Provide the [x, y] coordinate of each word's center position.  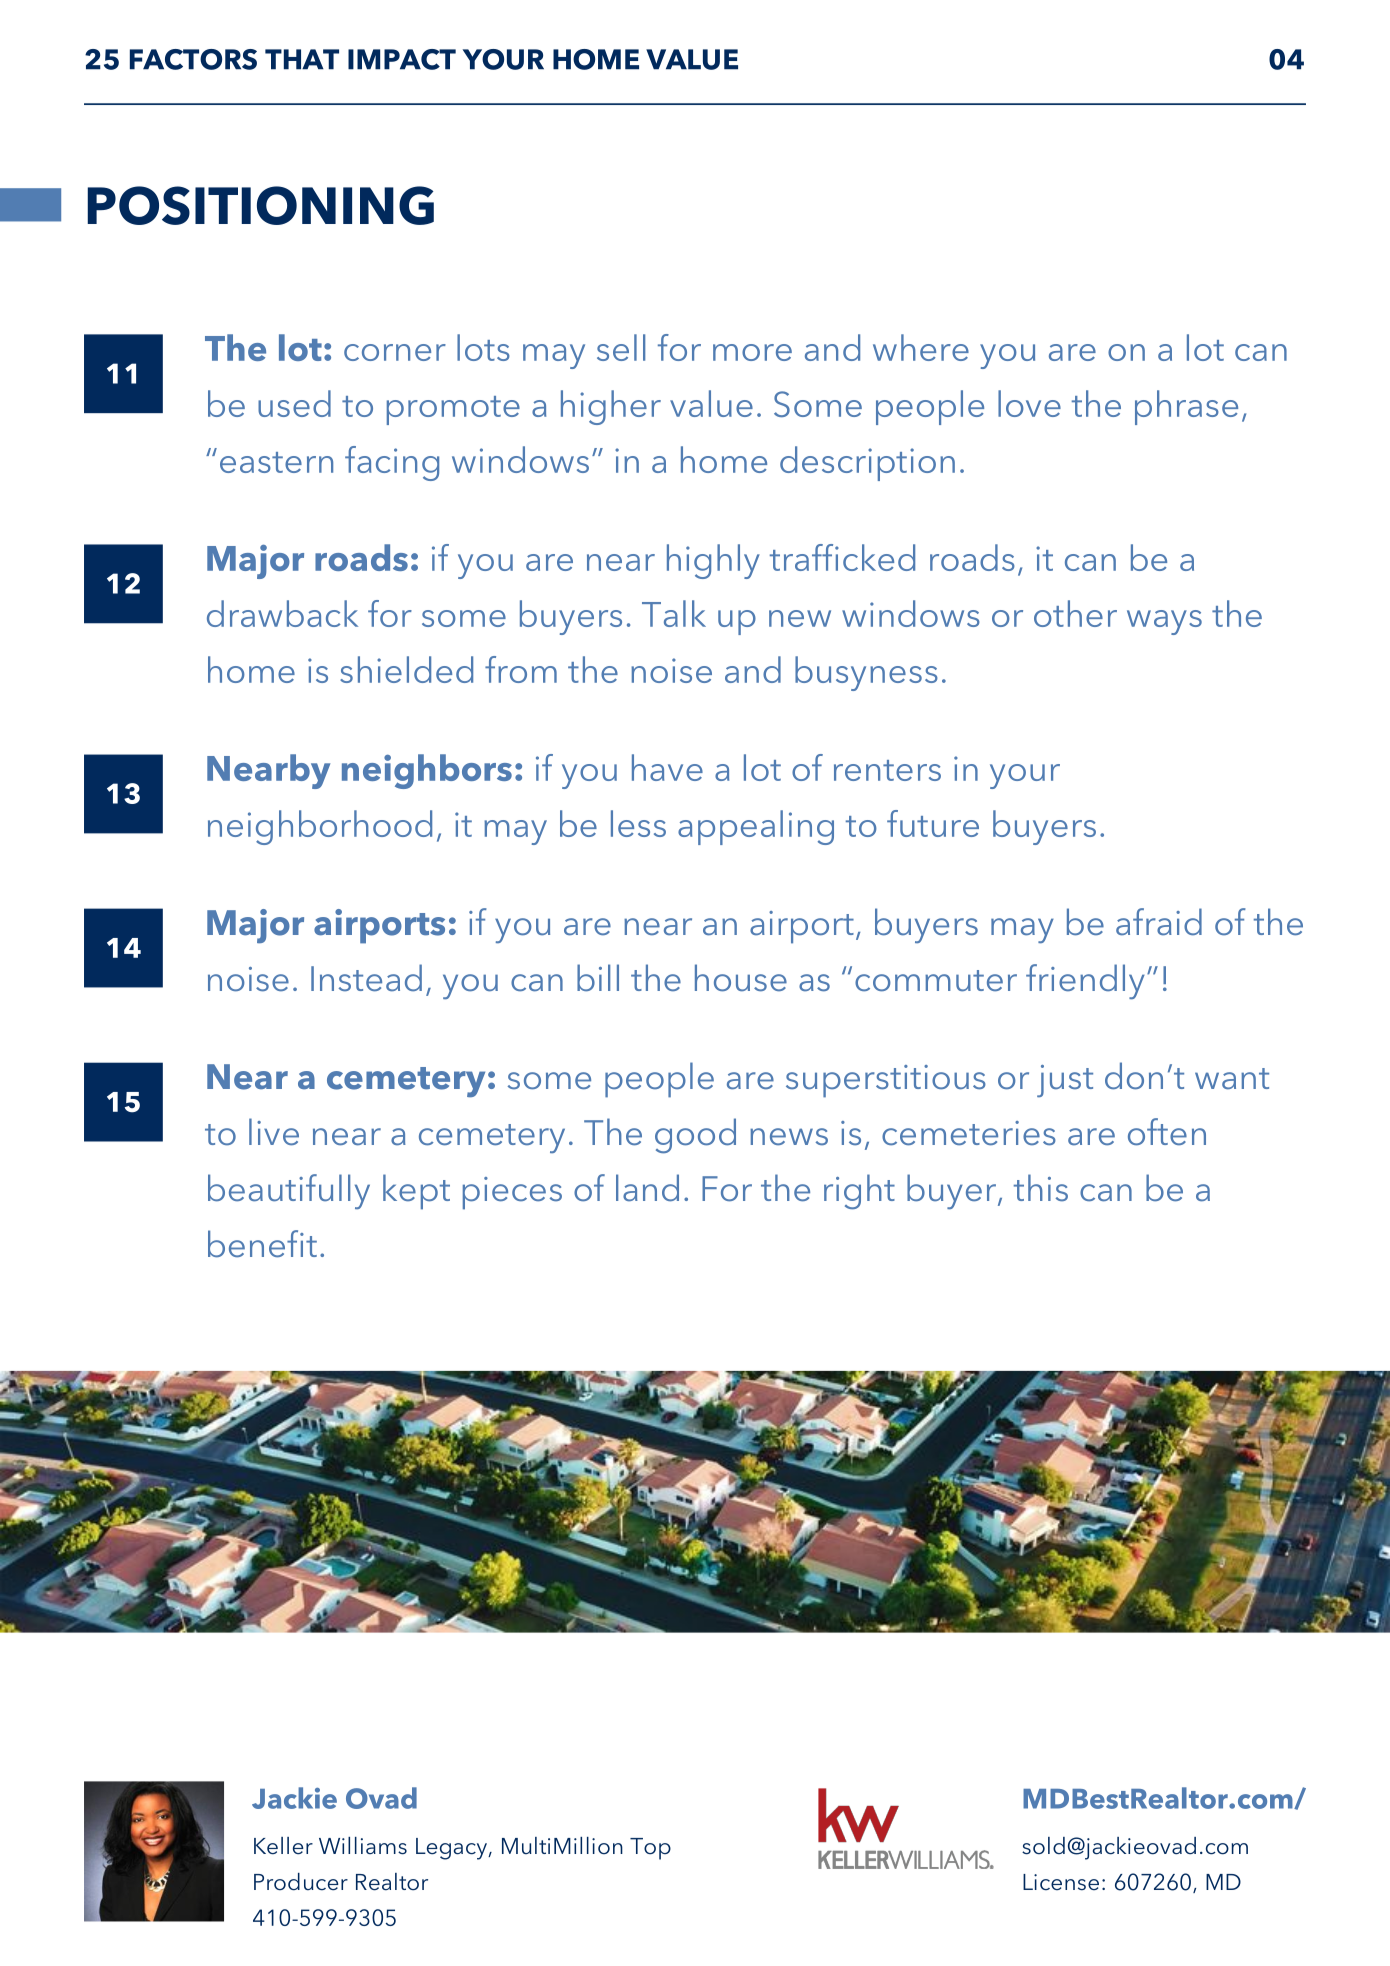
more [752, 352]
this [1041, 1188]
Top [650, 1849]
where [921, 347]
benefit [262, 1244]
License [1061, 1882]
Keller [283, 1846]
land [647, 1188]
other [1075, 613]
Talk [674, 613]
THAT [302, 59]
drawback [282, 613]
